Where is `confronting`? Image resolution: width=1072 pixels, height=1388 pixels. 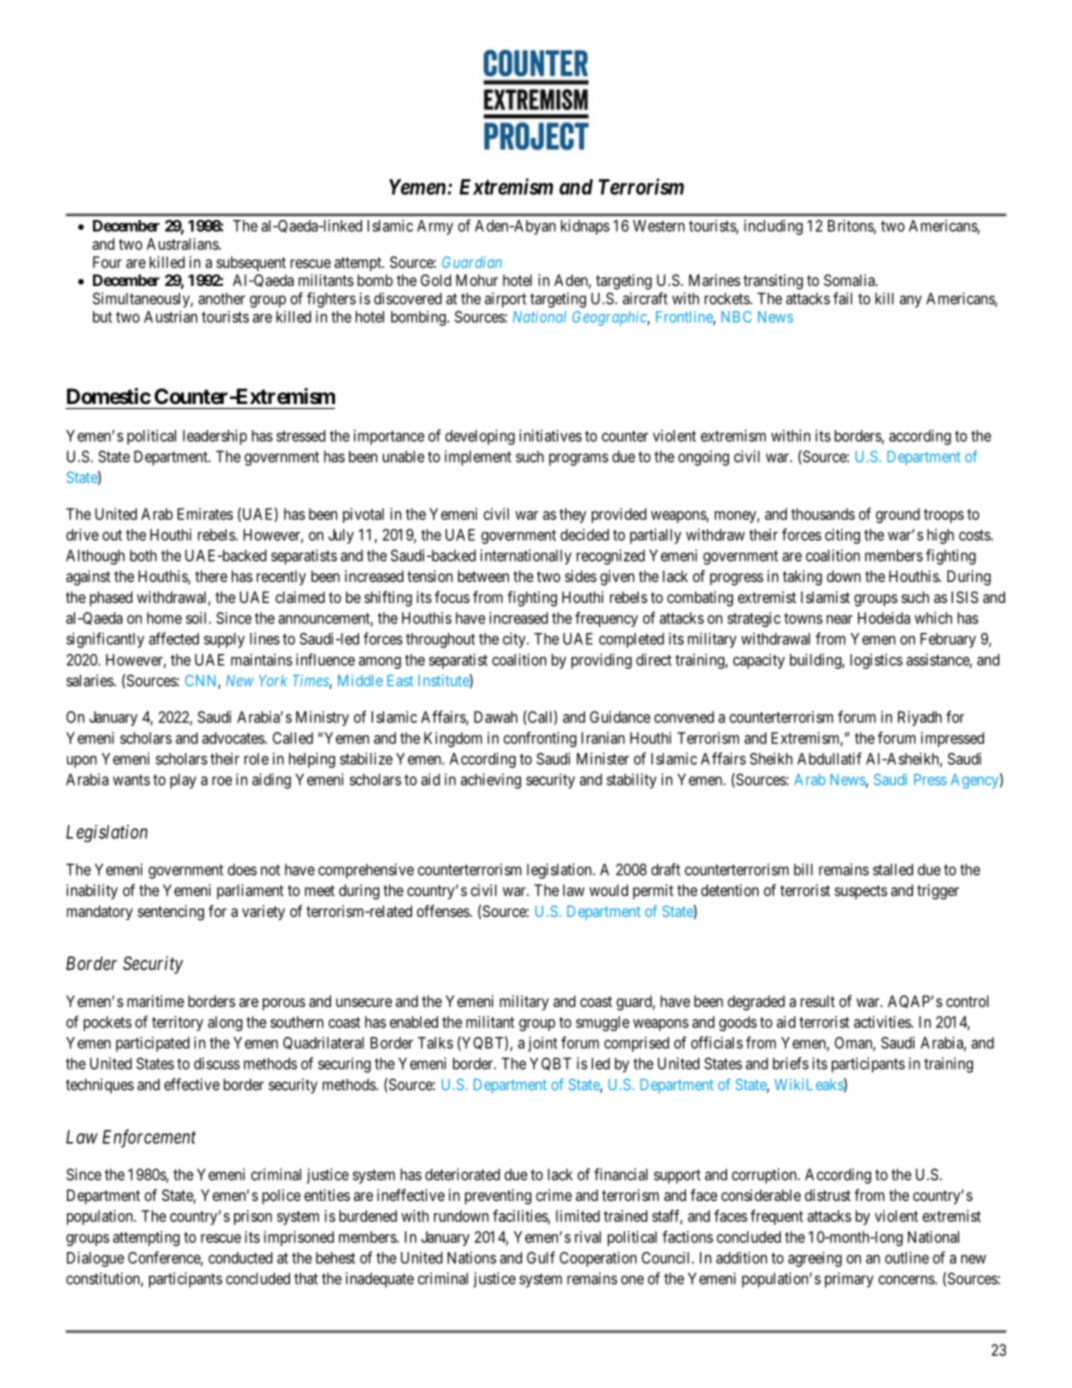
confronting is located at coordinates (540, 739).
